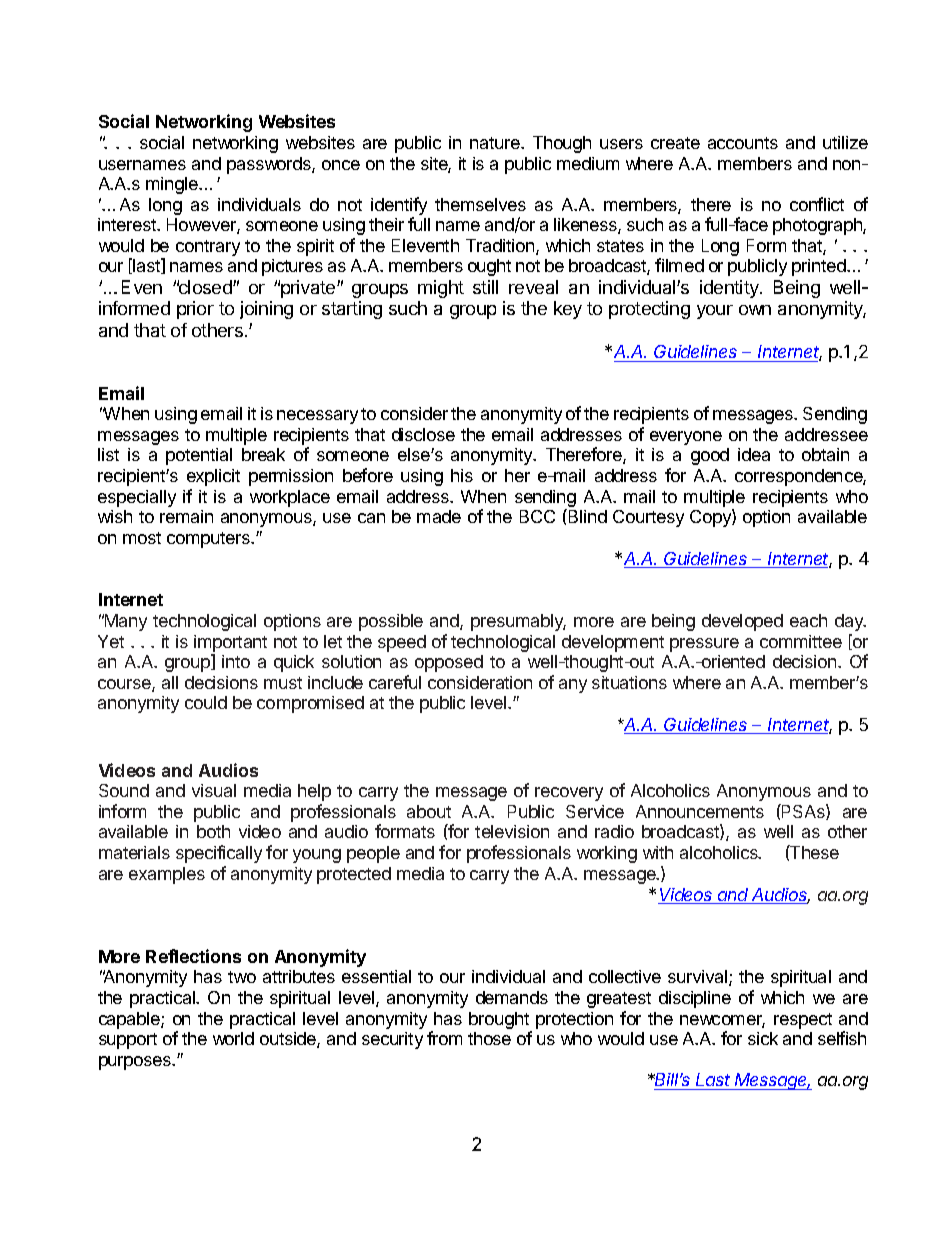 This page has width=952, height=1233. What do you see at coordinates (391, 622) in the page?
I see `possible` at bounding box center [391, 622].
